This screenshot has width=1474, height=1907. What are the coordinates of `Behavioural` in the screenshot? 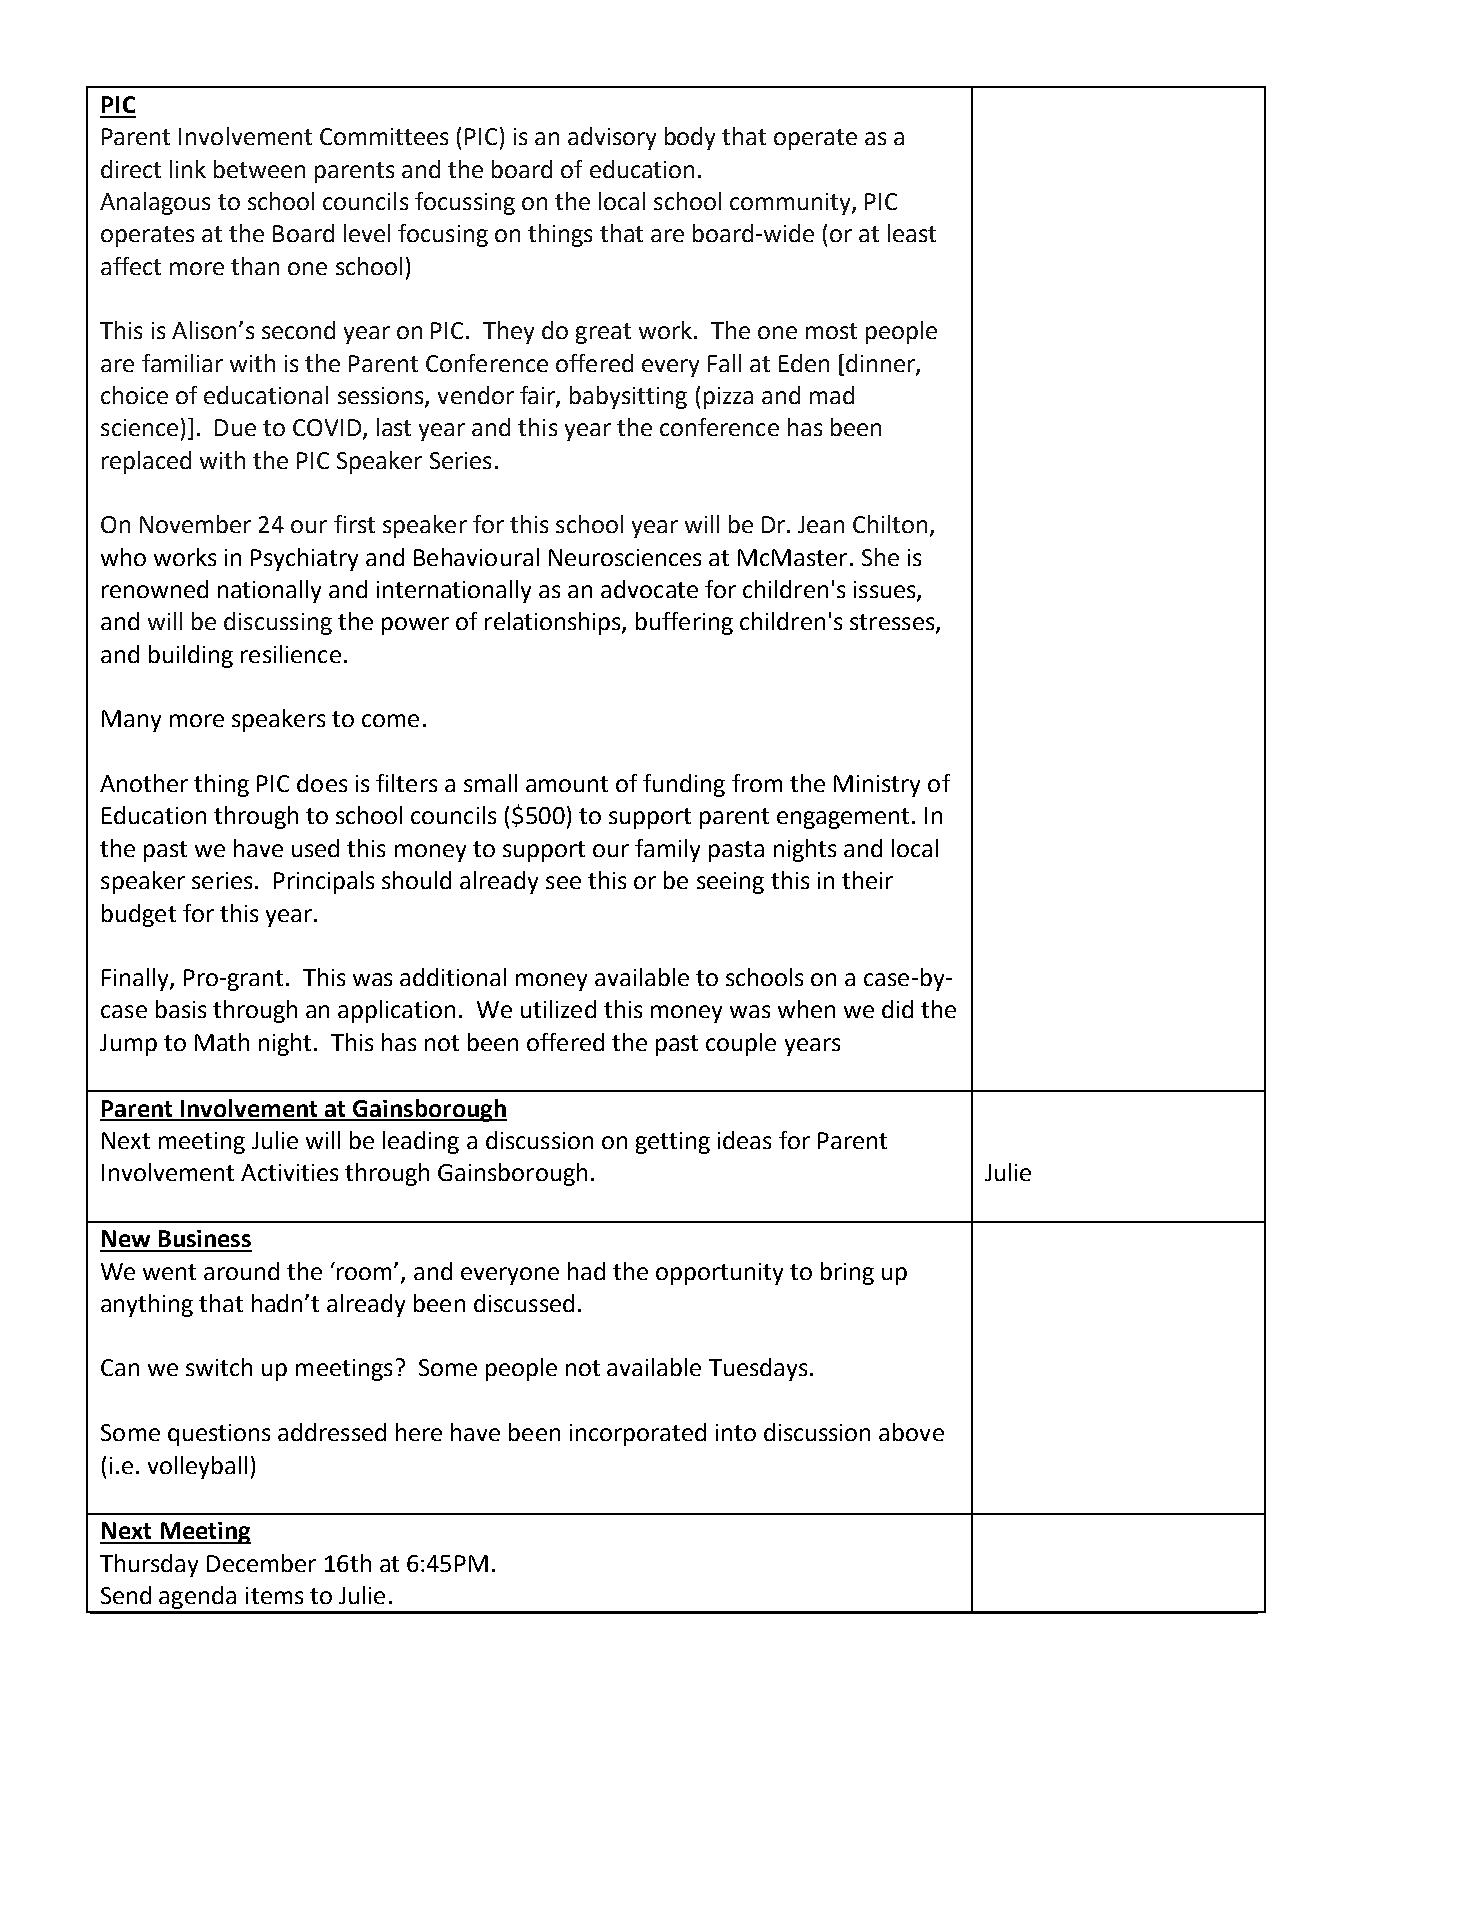 It's located at (476, 557).
